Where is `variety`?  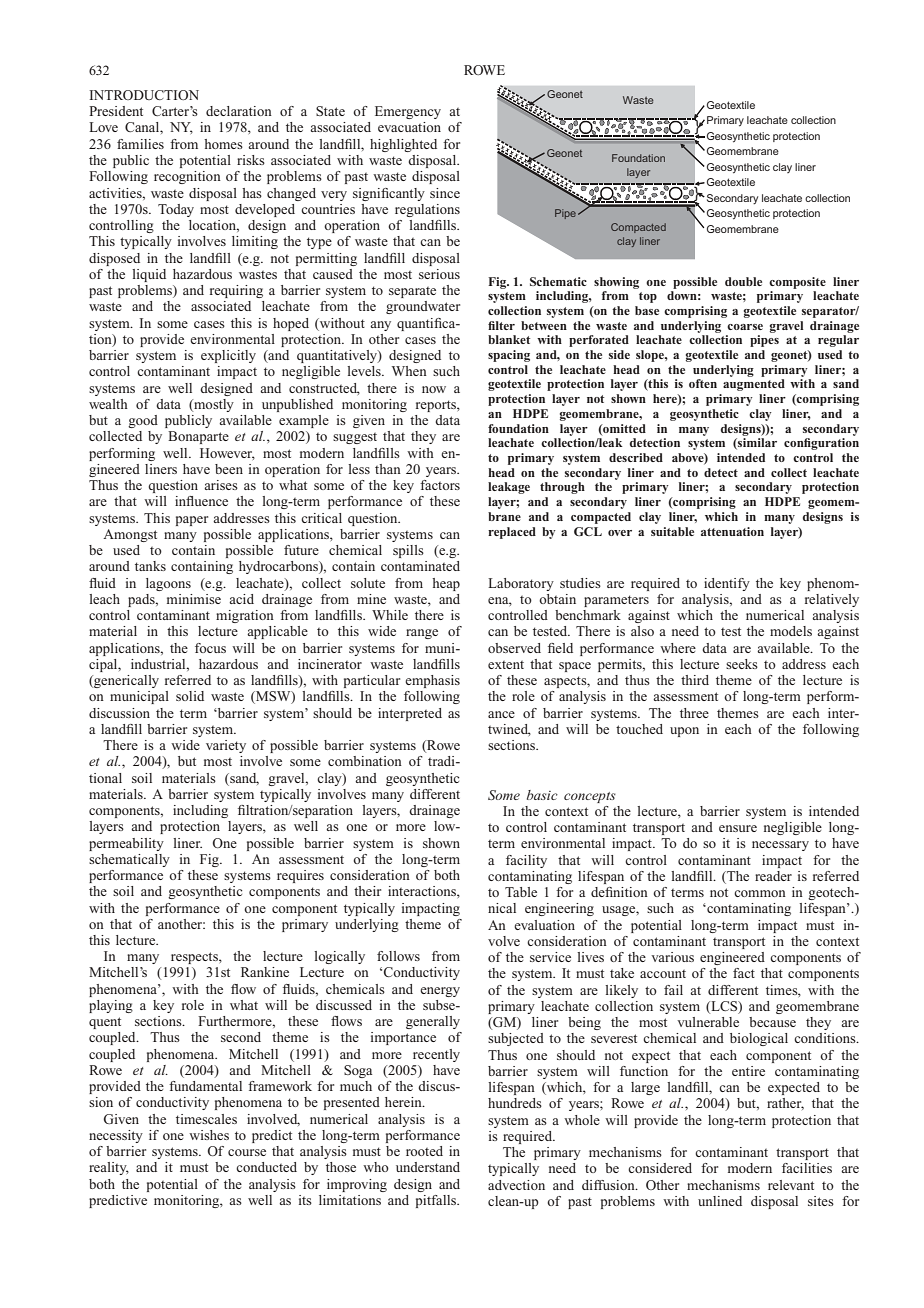 variety is located at coordinates (226, 746).
